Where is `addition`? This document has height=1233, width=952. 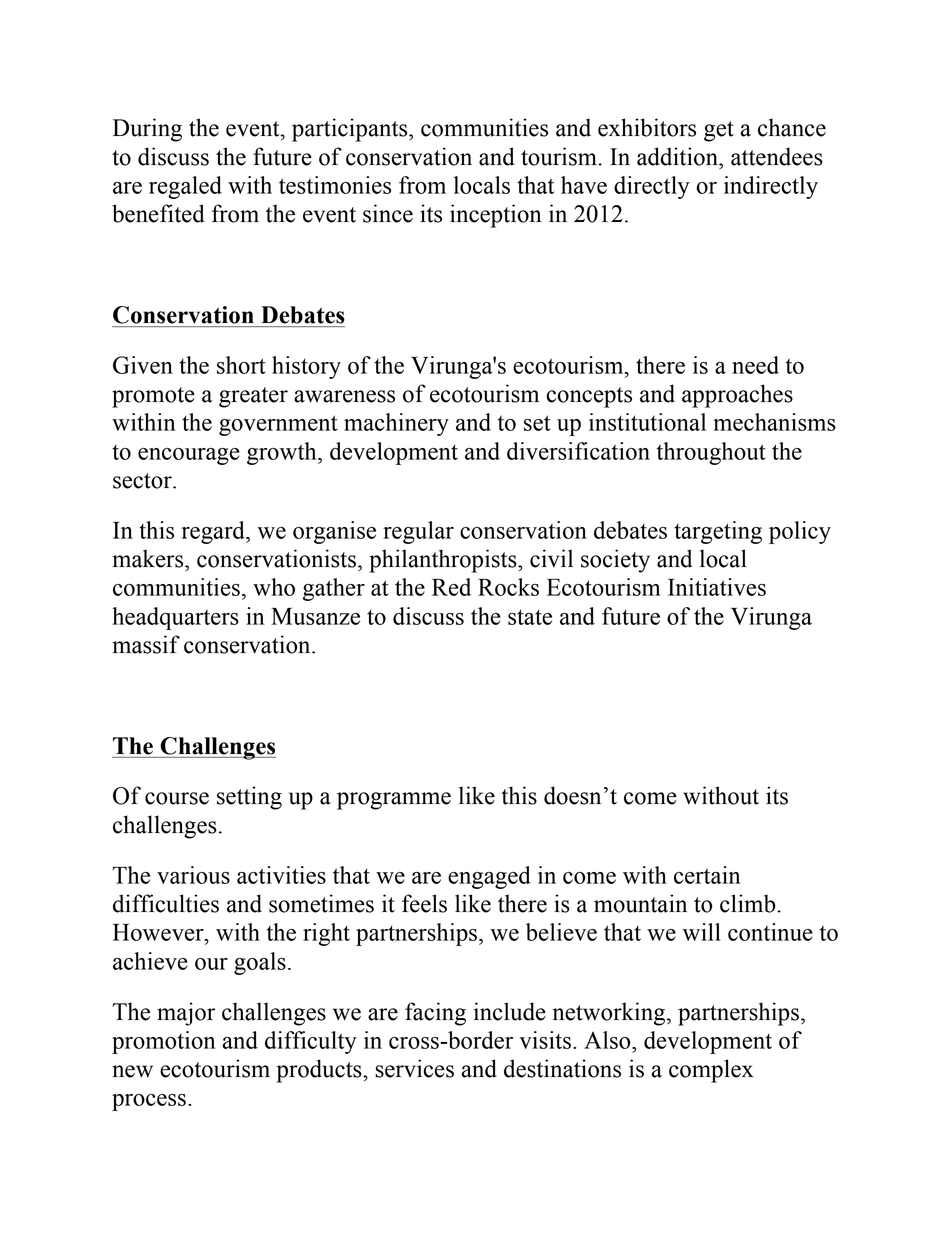 addition is located at coordinates (678, 156).
